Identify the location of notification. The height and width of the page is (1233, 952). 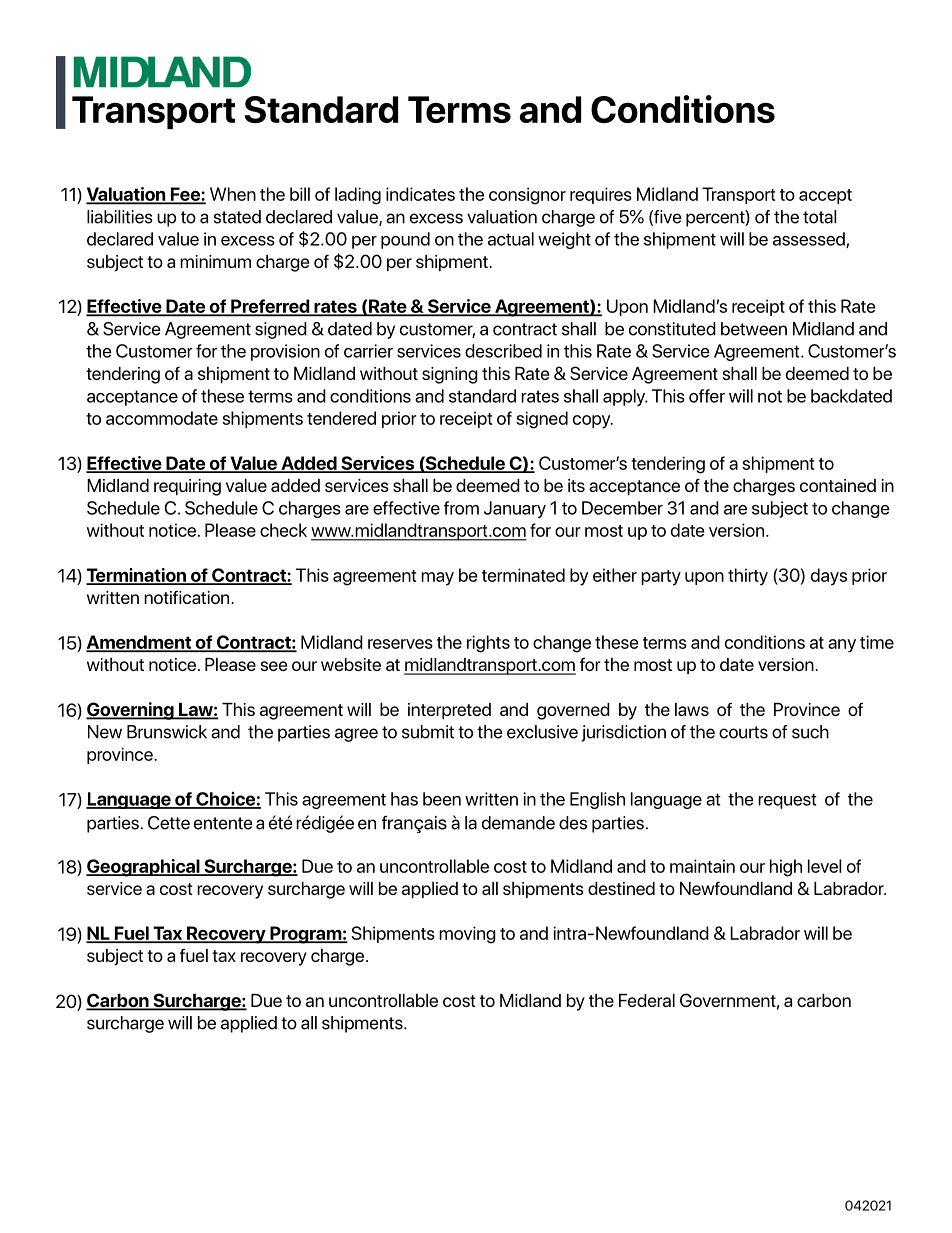
(188, 597).
